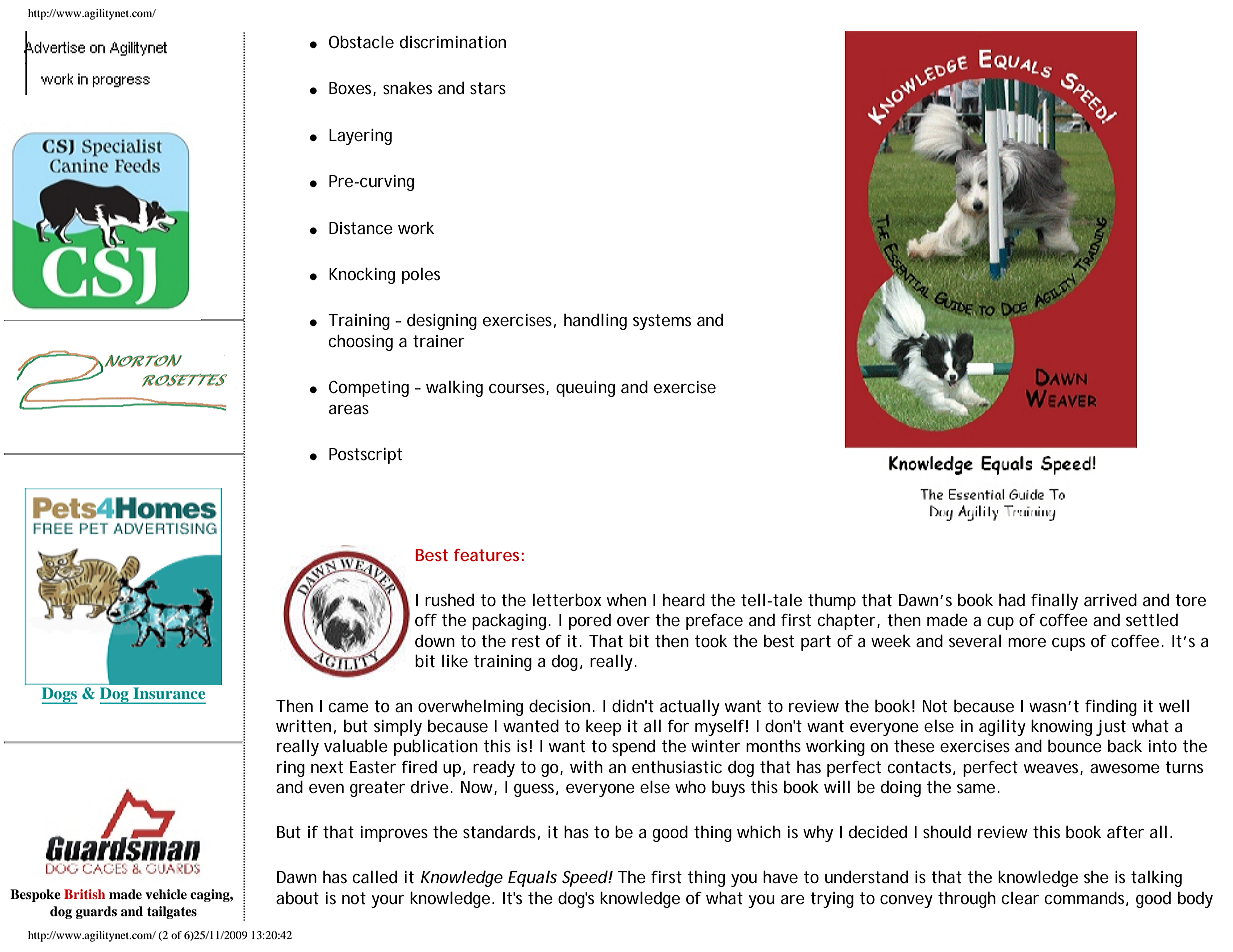 Image resolution: width=1233 pixels, height=952 pixels. What do you see at coordinates (365, 456) in the screenshot?
I see `Postscript` at bounding box center [365, 456].
